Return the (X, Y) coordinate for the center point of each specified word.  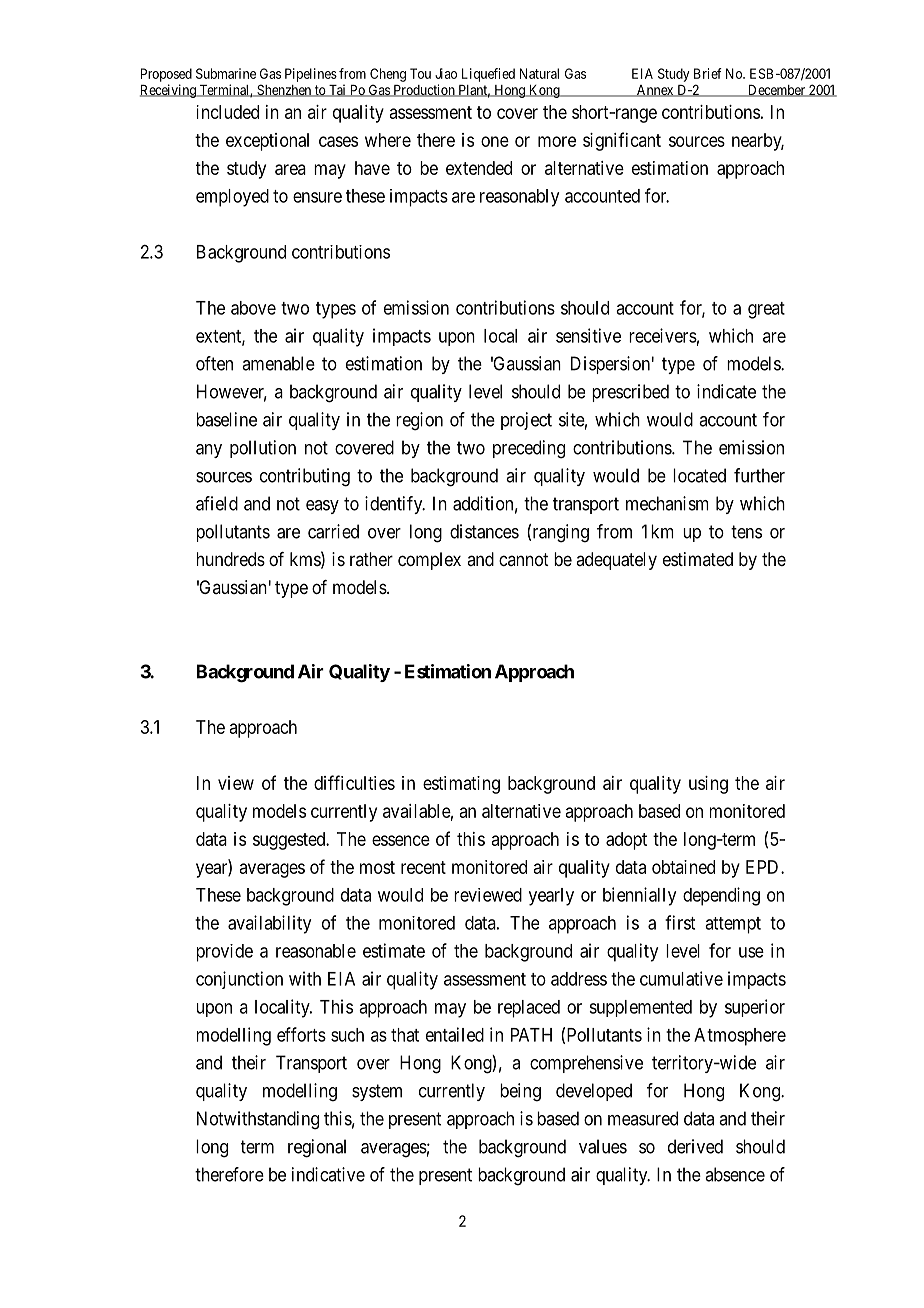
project (526, 421)
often (214, 363)
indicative (328, 1174)
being (520, 1092)
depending (721, 896)
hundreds (231, 559)
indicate (726, 391)
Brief (708, 73)
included (228, 112)
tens (746, 532)
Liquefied (488, 75)
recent (423, 867)
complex (429, 561)
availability (269, 924)
